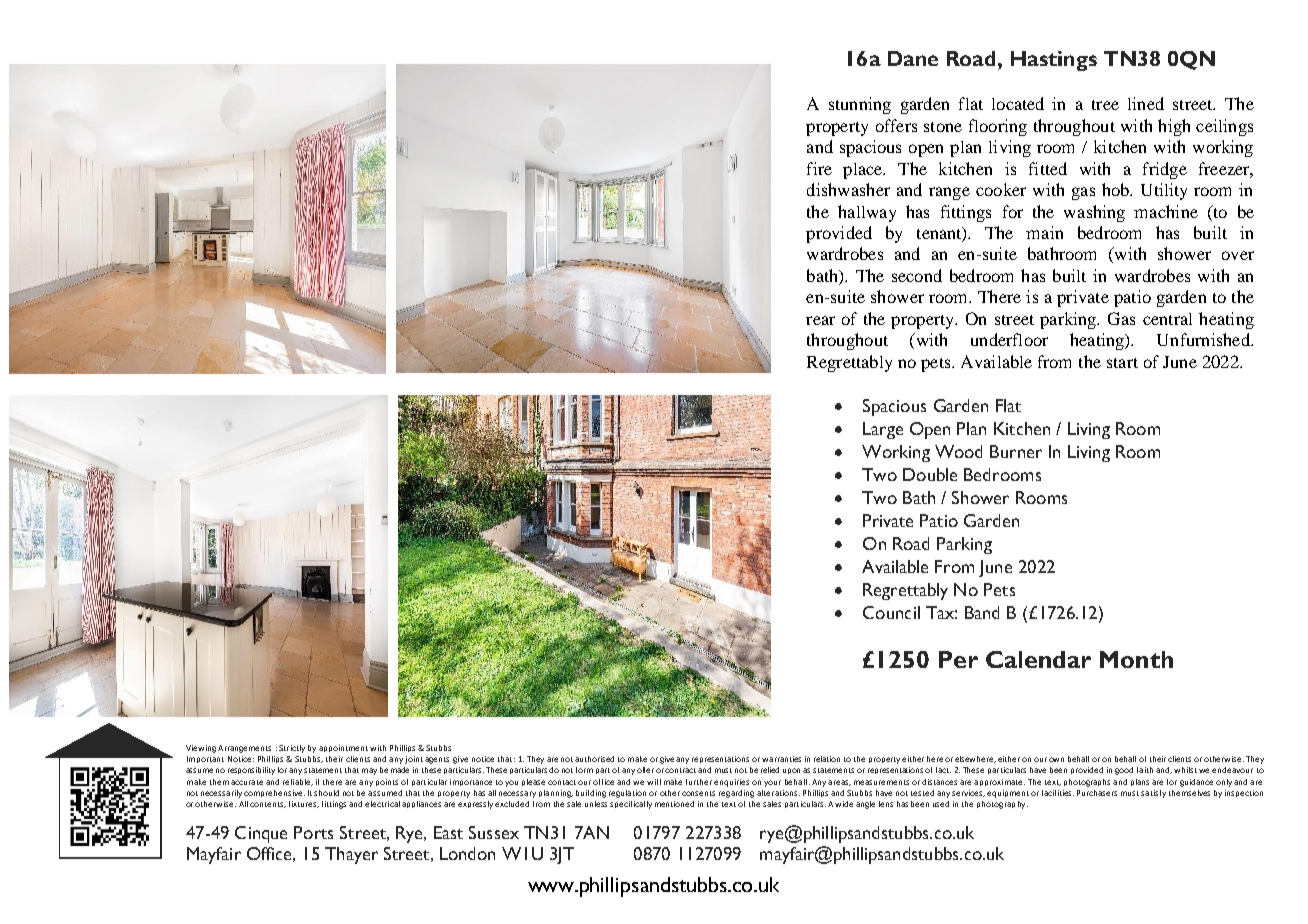 The width and height of the screenshot is (1308, 924). I want to click on lined, so click(1146, 103).
